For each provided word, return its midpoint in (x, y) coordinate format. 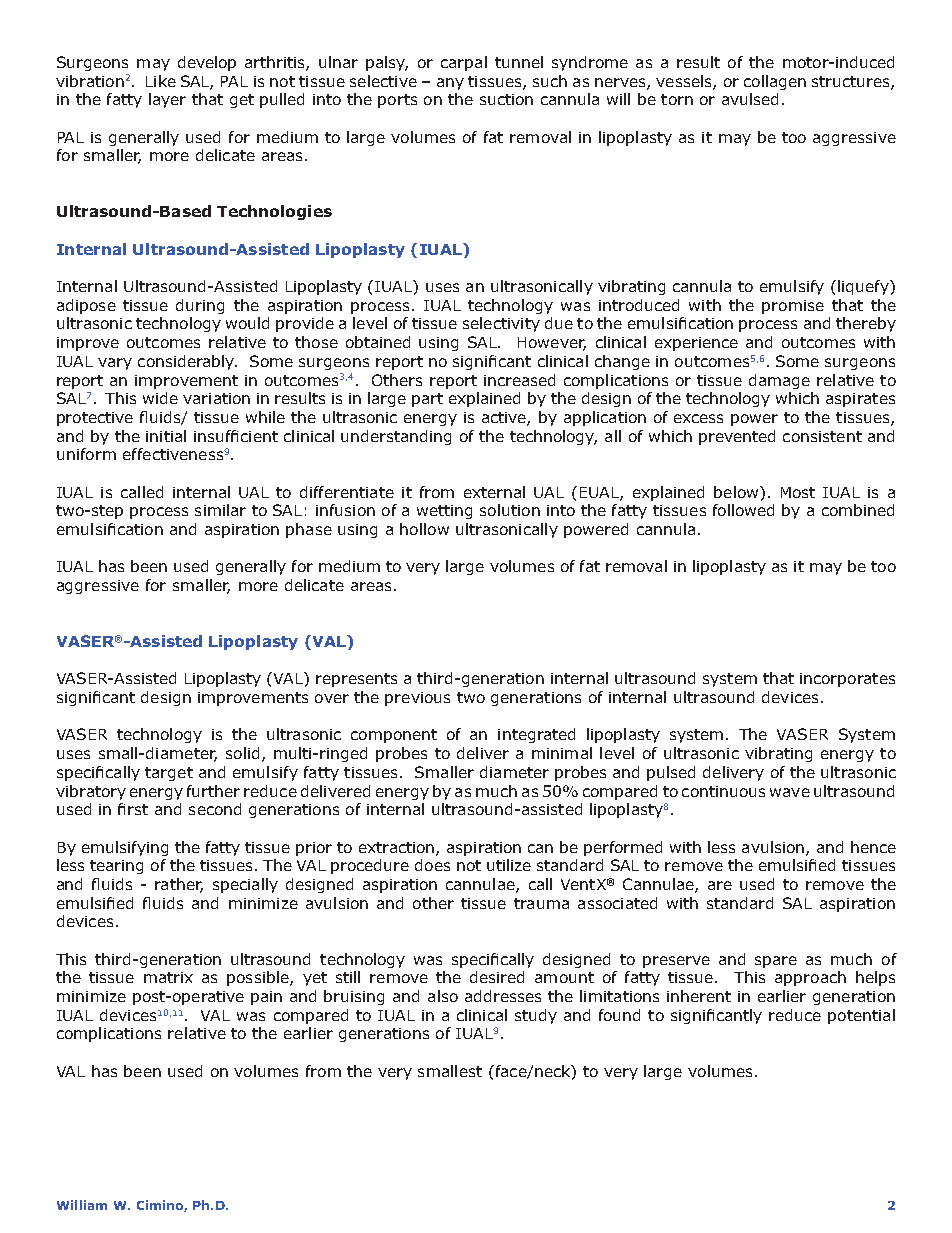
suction (506, 99)
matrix (168, 977)
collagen (775, 82)
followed (743, 510)
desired (497, 977)
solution (510, 510)
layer (167, 100)
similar (220, 510)
